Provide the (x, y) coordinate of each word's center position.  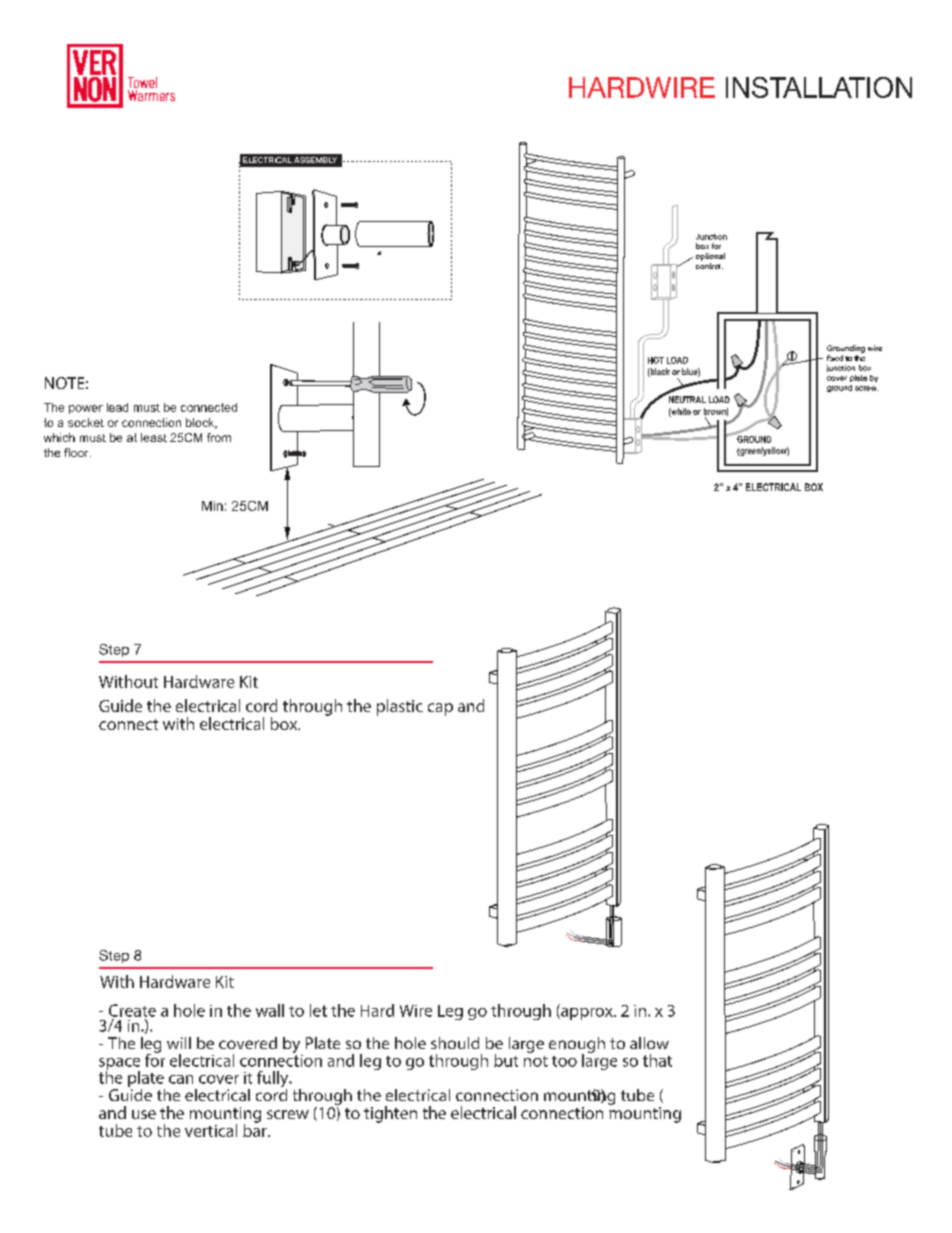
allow (649, 1043)
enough (577, 1046)
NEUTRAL (687, 399)
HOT (656, 360)
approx (587, 1014)
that (657, 1060)
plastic (400, 707)
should (455, 1043)
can (181, 1079)
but (506, 1060)
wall (270, 1010)
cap (440, 709)
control (709, 266)
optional (710, 257)
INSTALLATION (819, 87)
